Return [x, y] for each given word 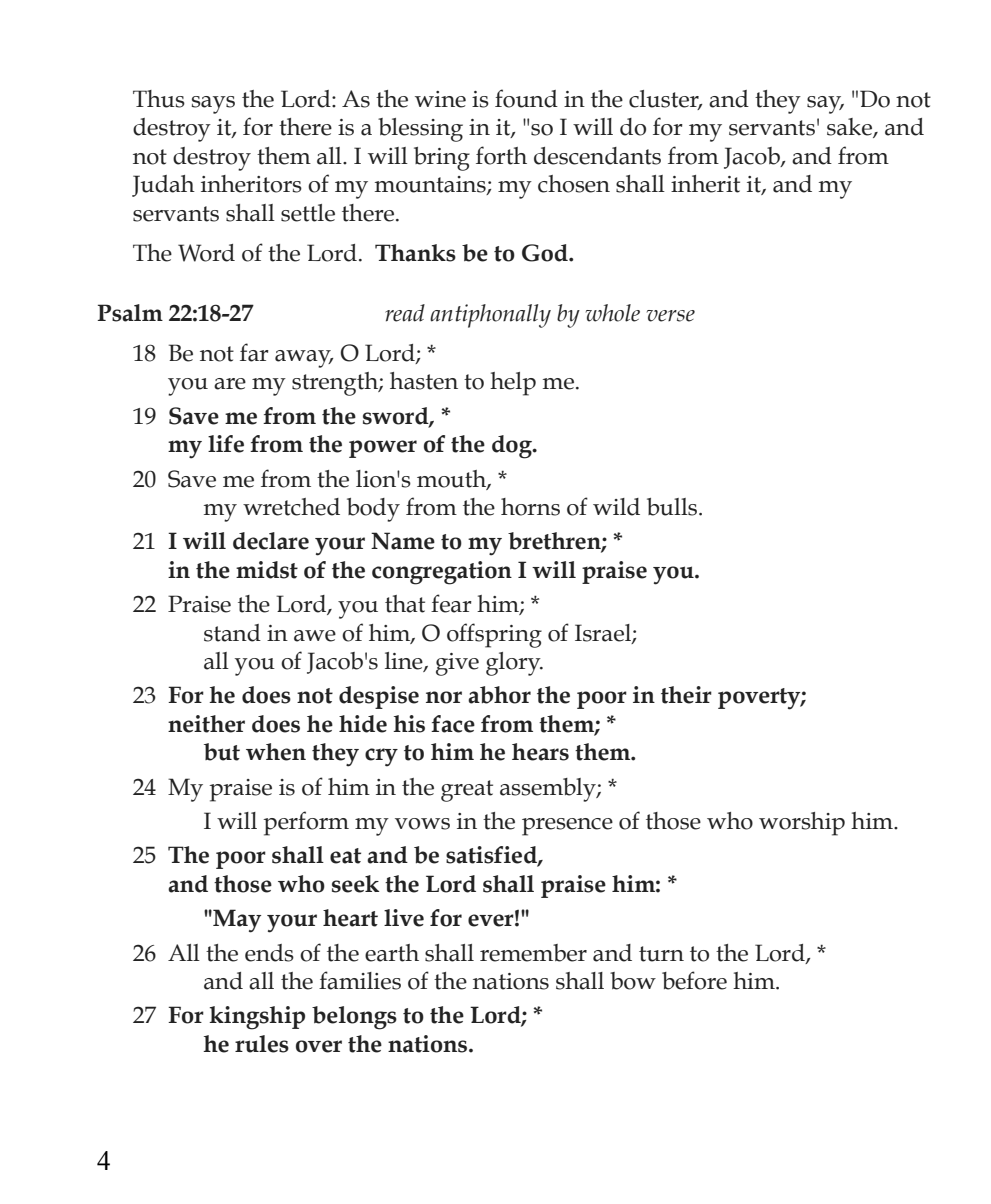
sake [850, 128]
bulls [673, 507]
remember [533, 953]
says [213, 105]
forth [501, 155]
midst [267, 570]
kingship [257, 1018]
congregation [442, 573]
